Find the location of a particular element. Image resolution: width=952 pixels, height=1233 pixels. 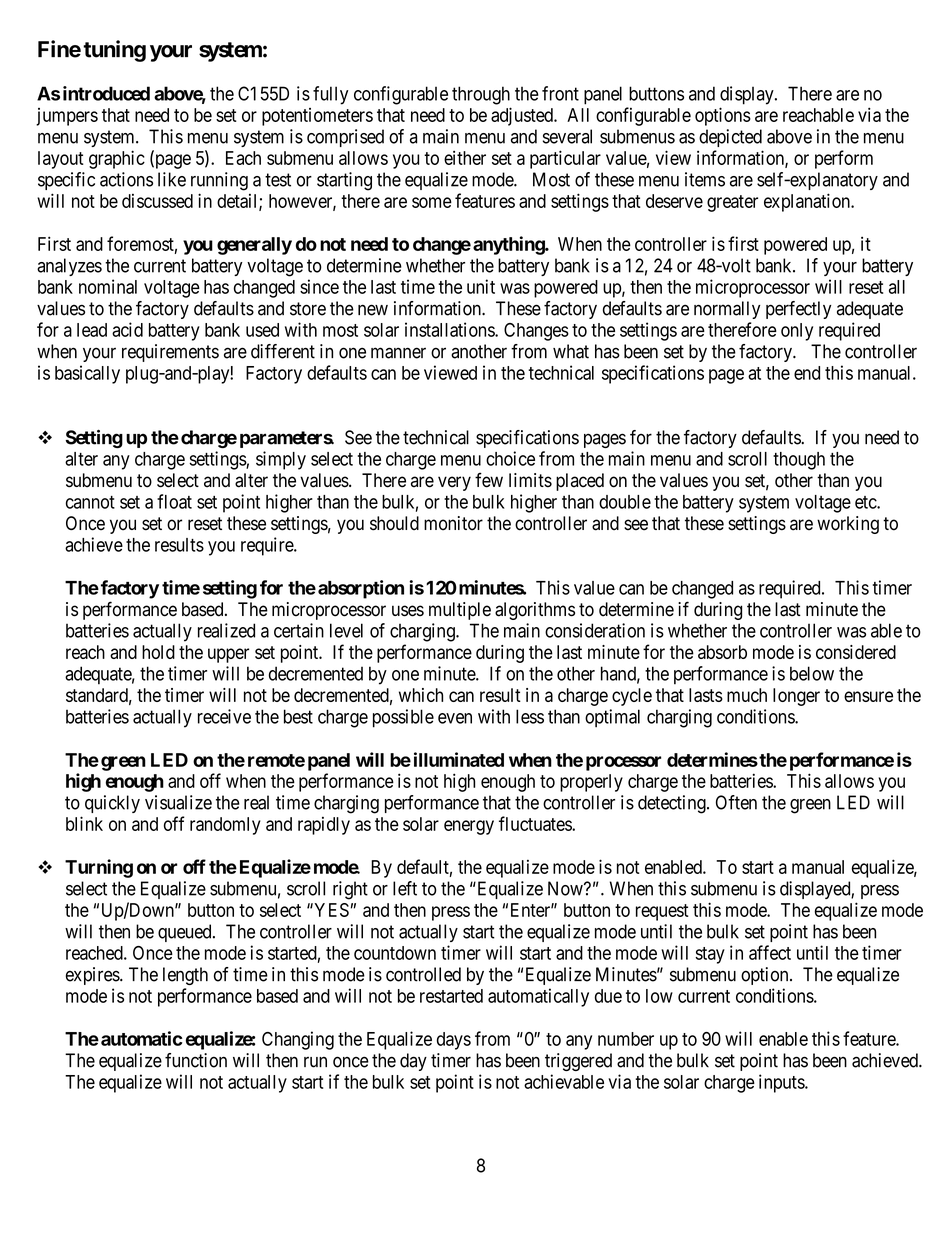

very is located at coordinates (454, 483).
